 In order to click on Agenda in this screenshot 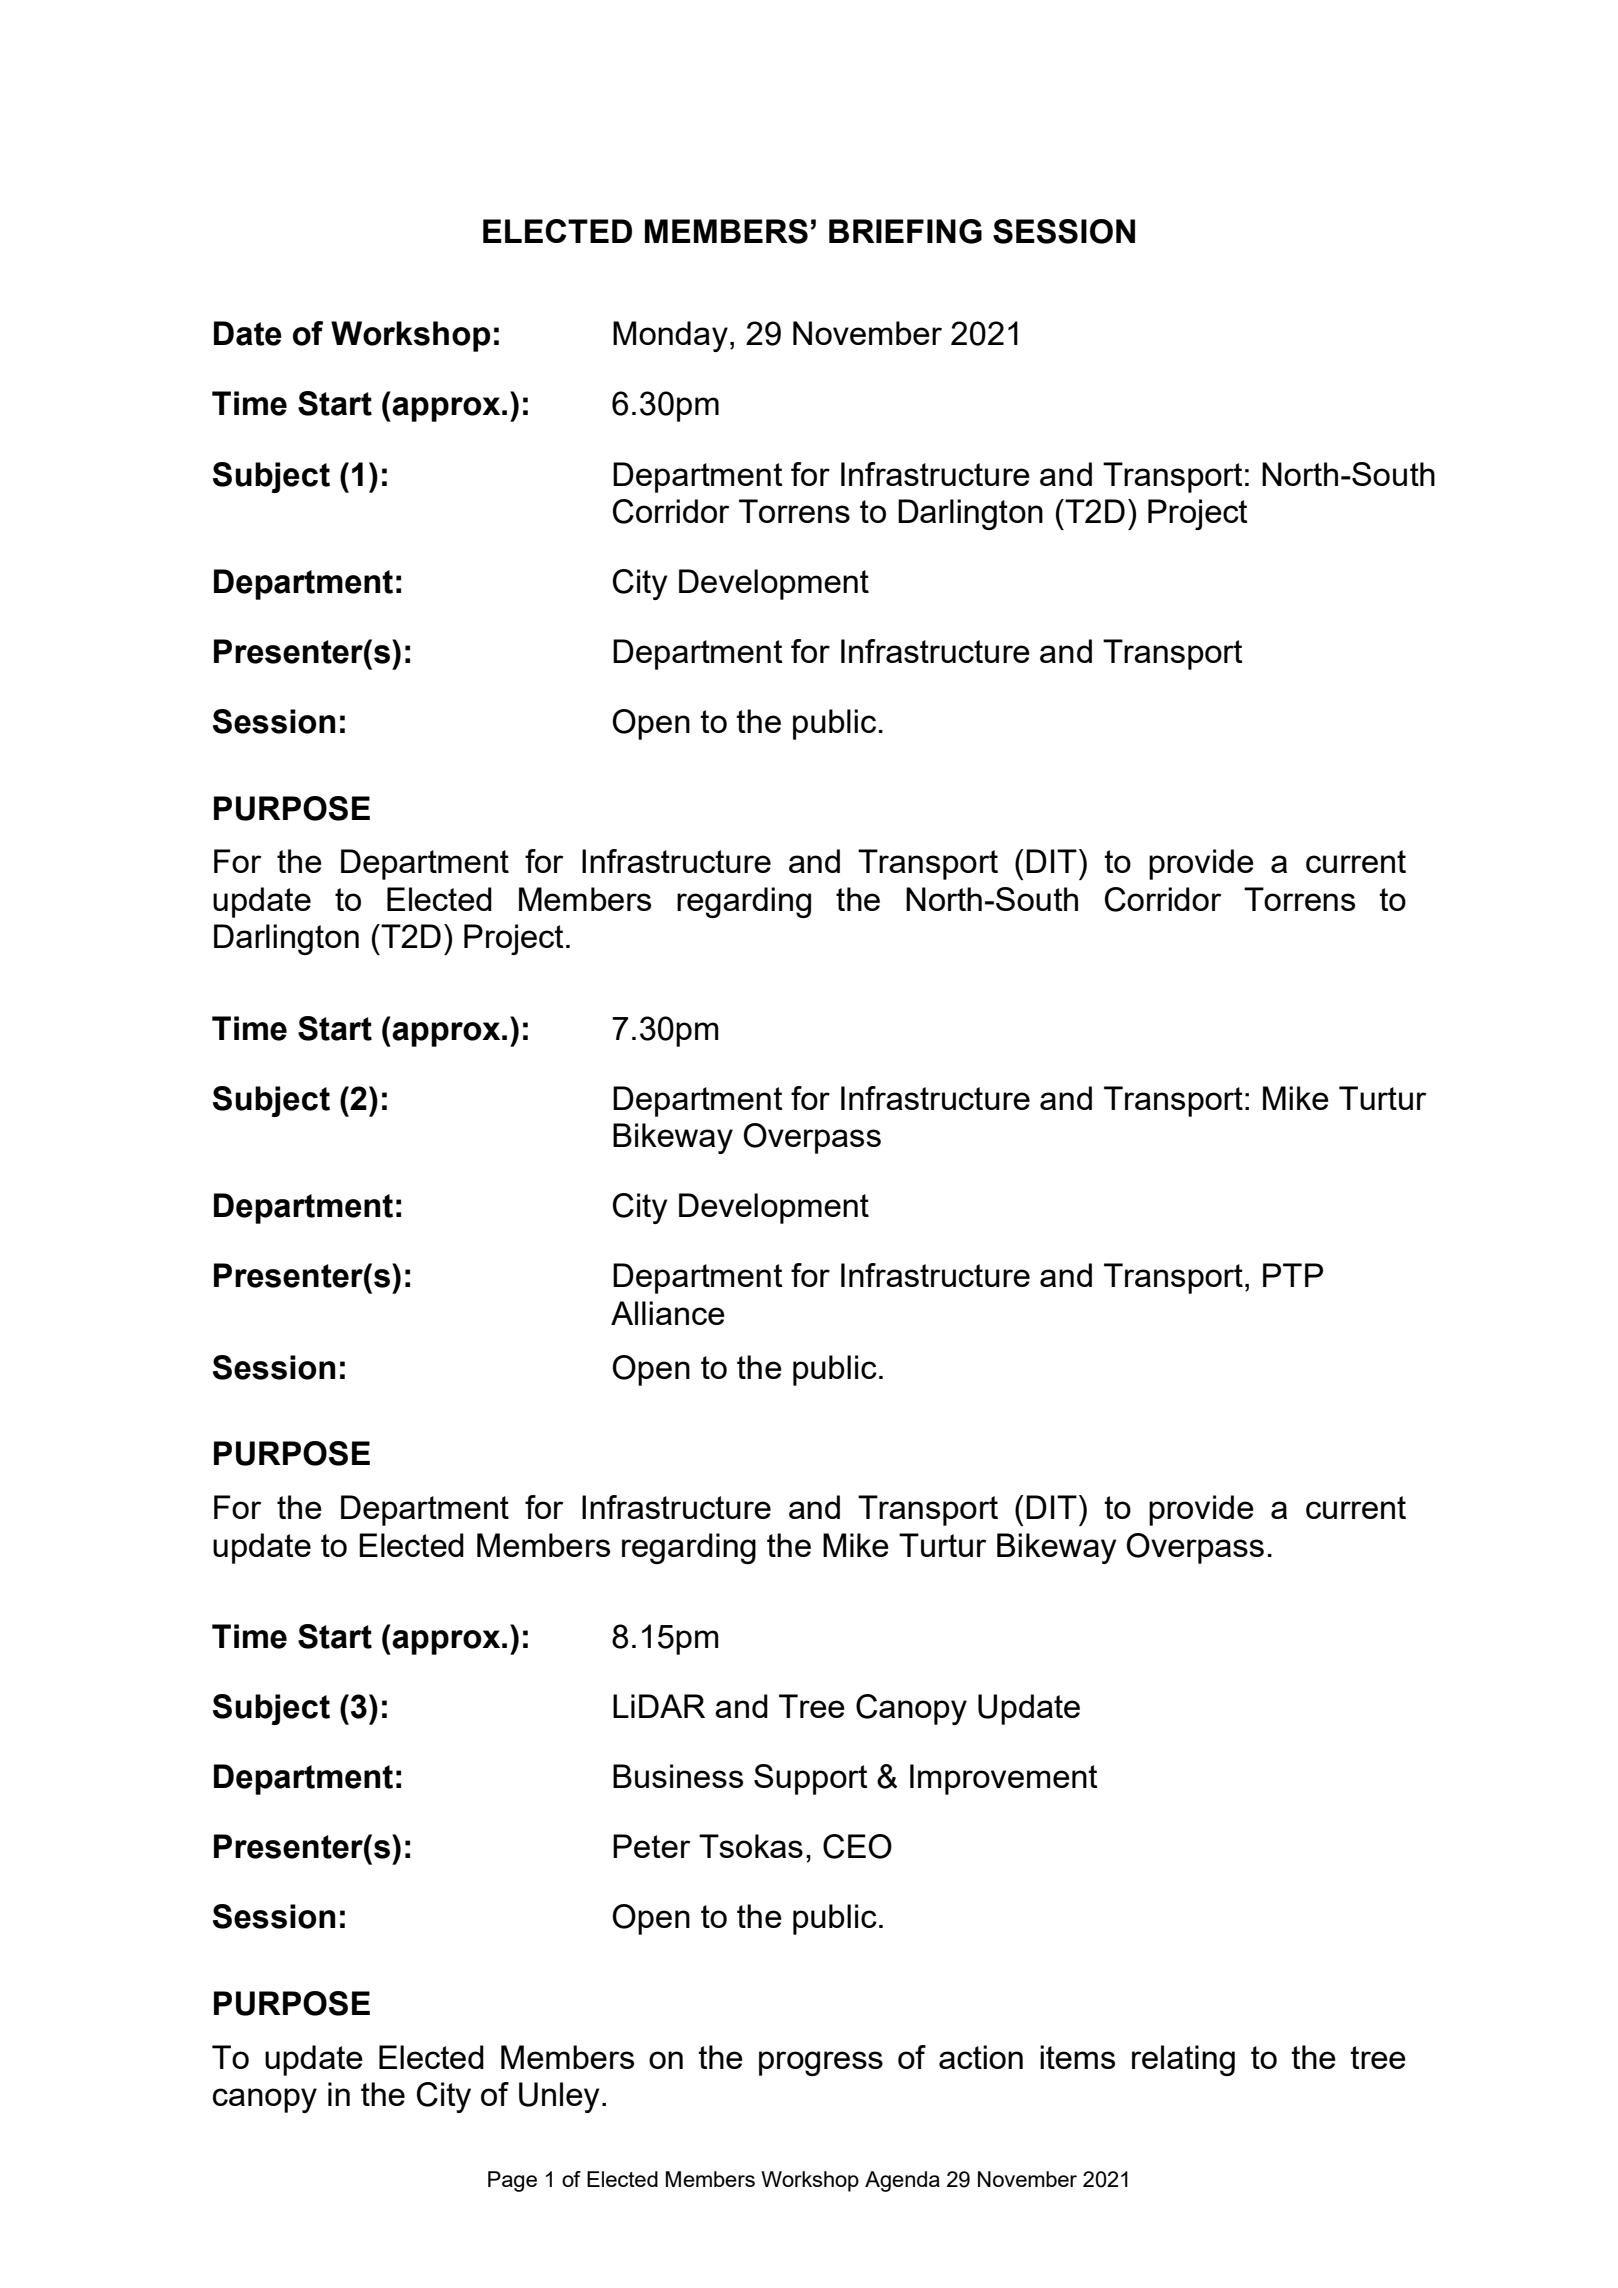, I will do `click(902, 2181)`.
